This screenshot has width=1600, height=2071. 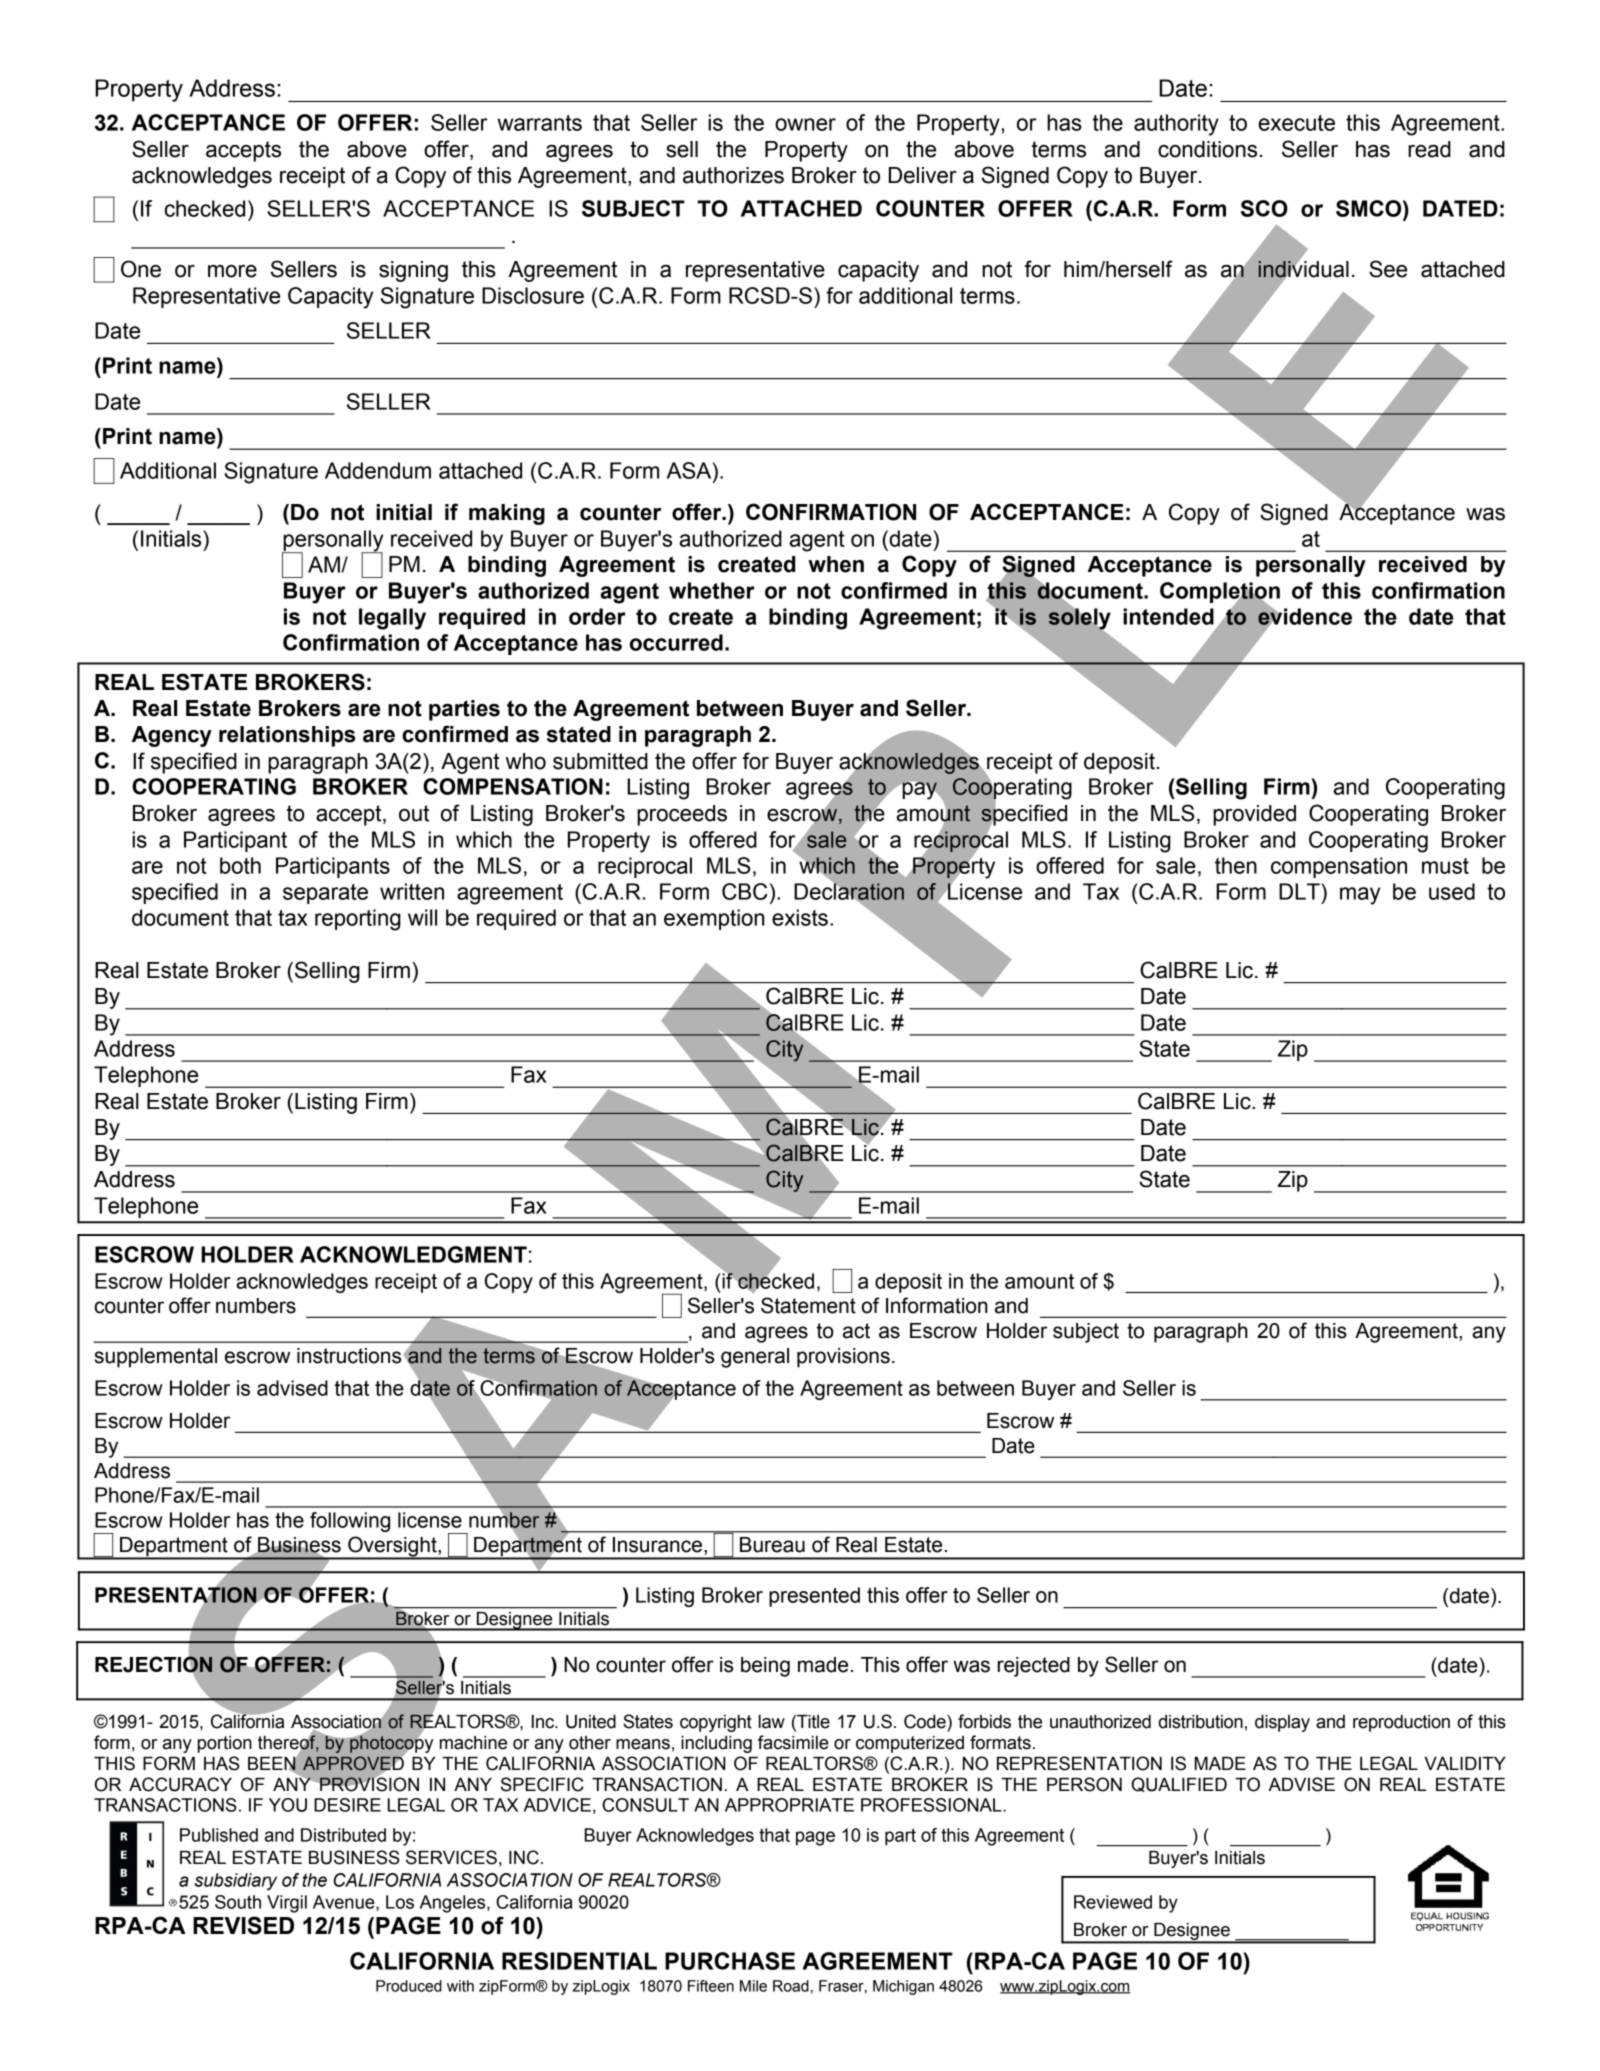 I want to click on SCO, so click(x=1264, y=208).
